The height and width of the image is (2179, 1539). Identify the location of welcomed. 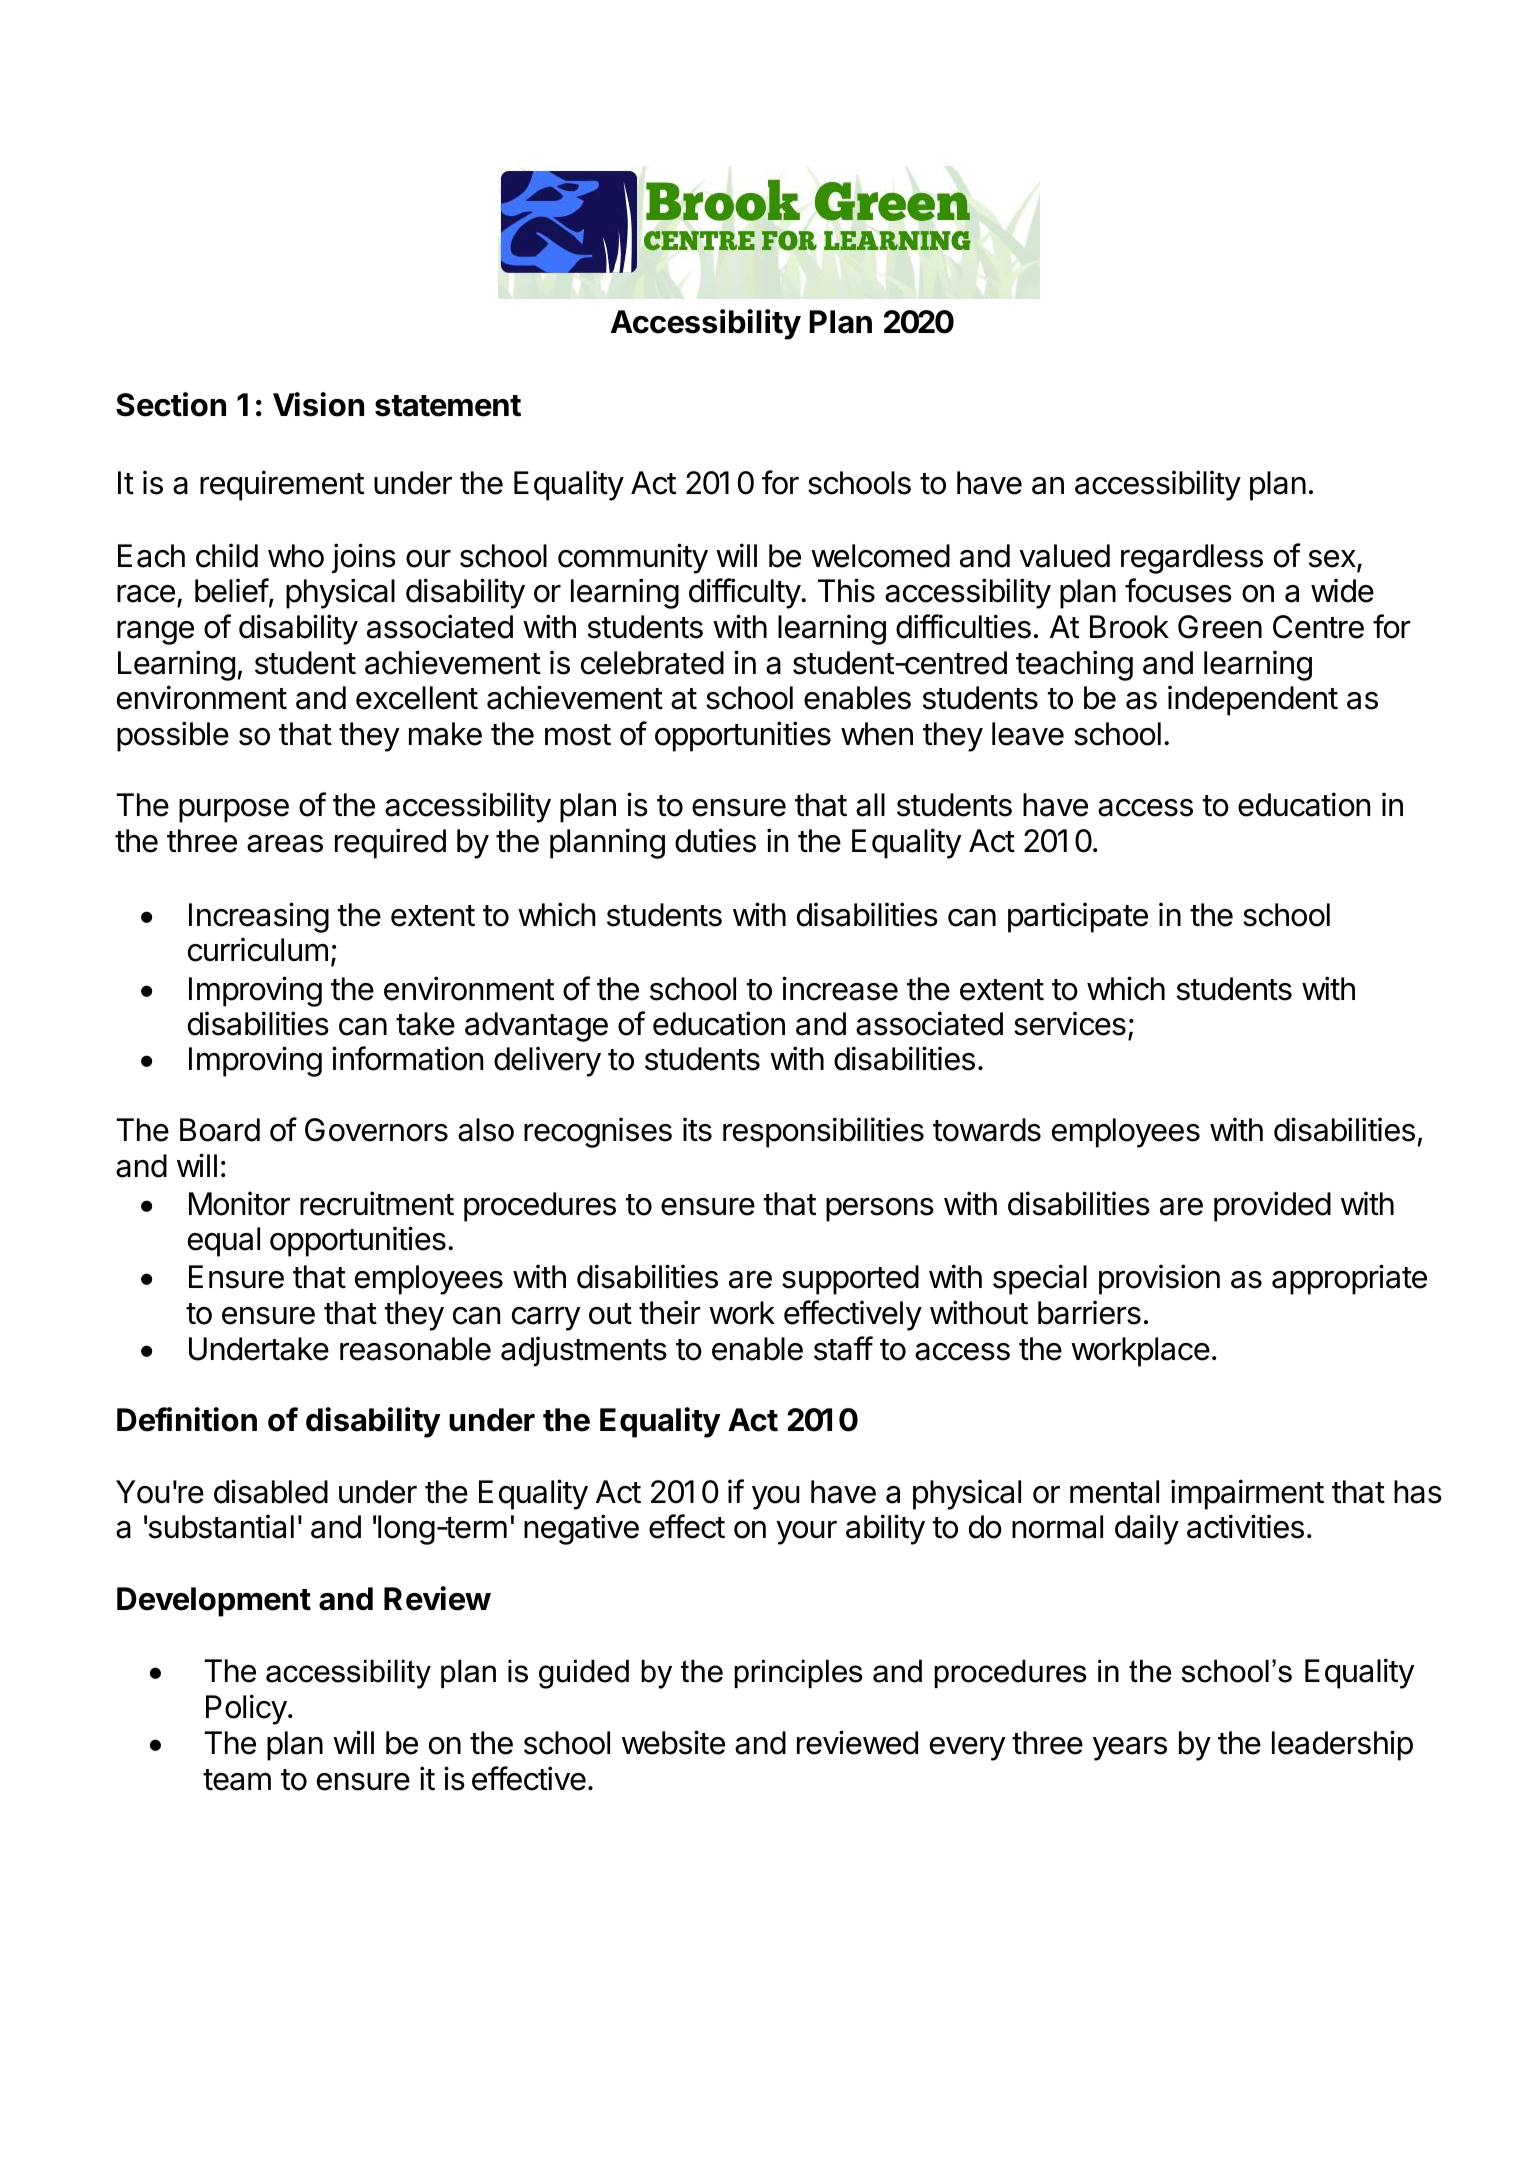
(880, 556).
